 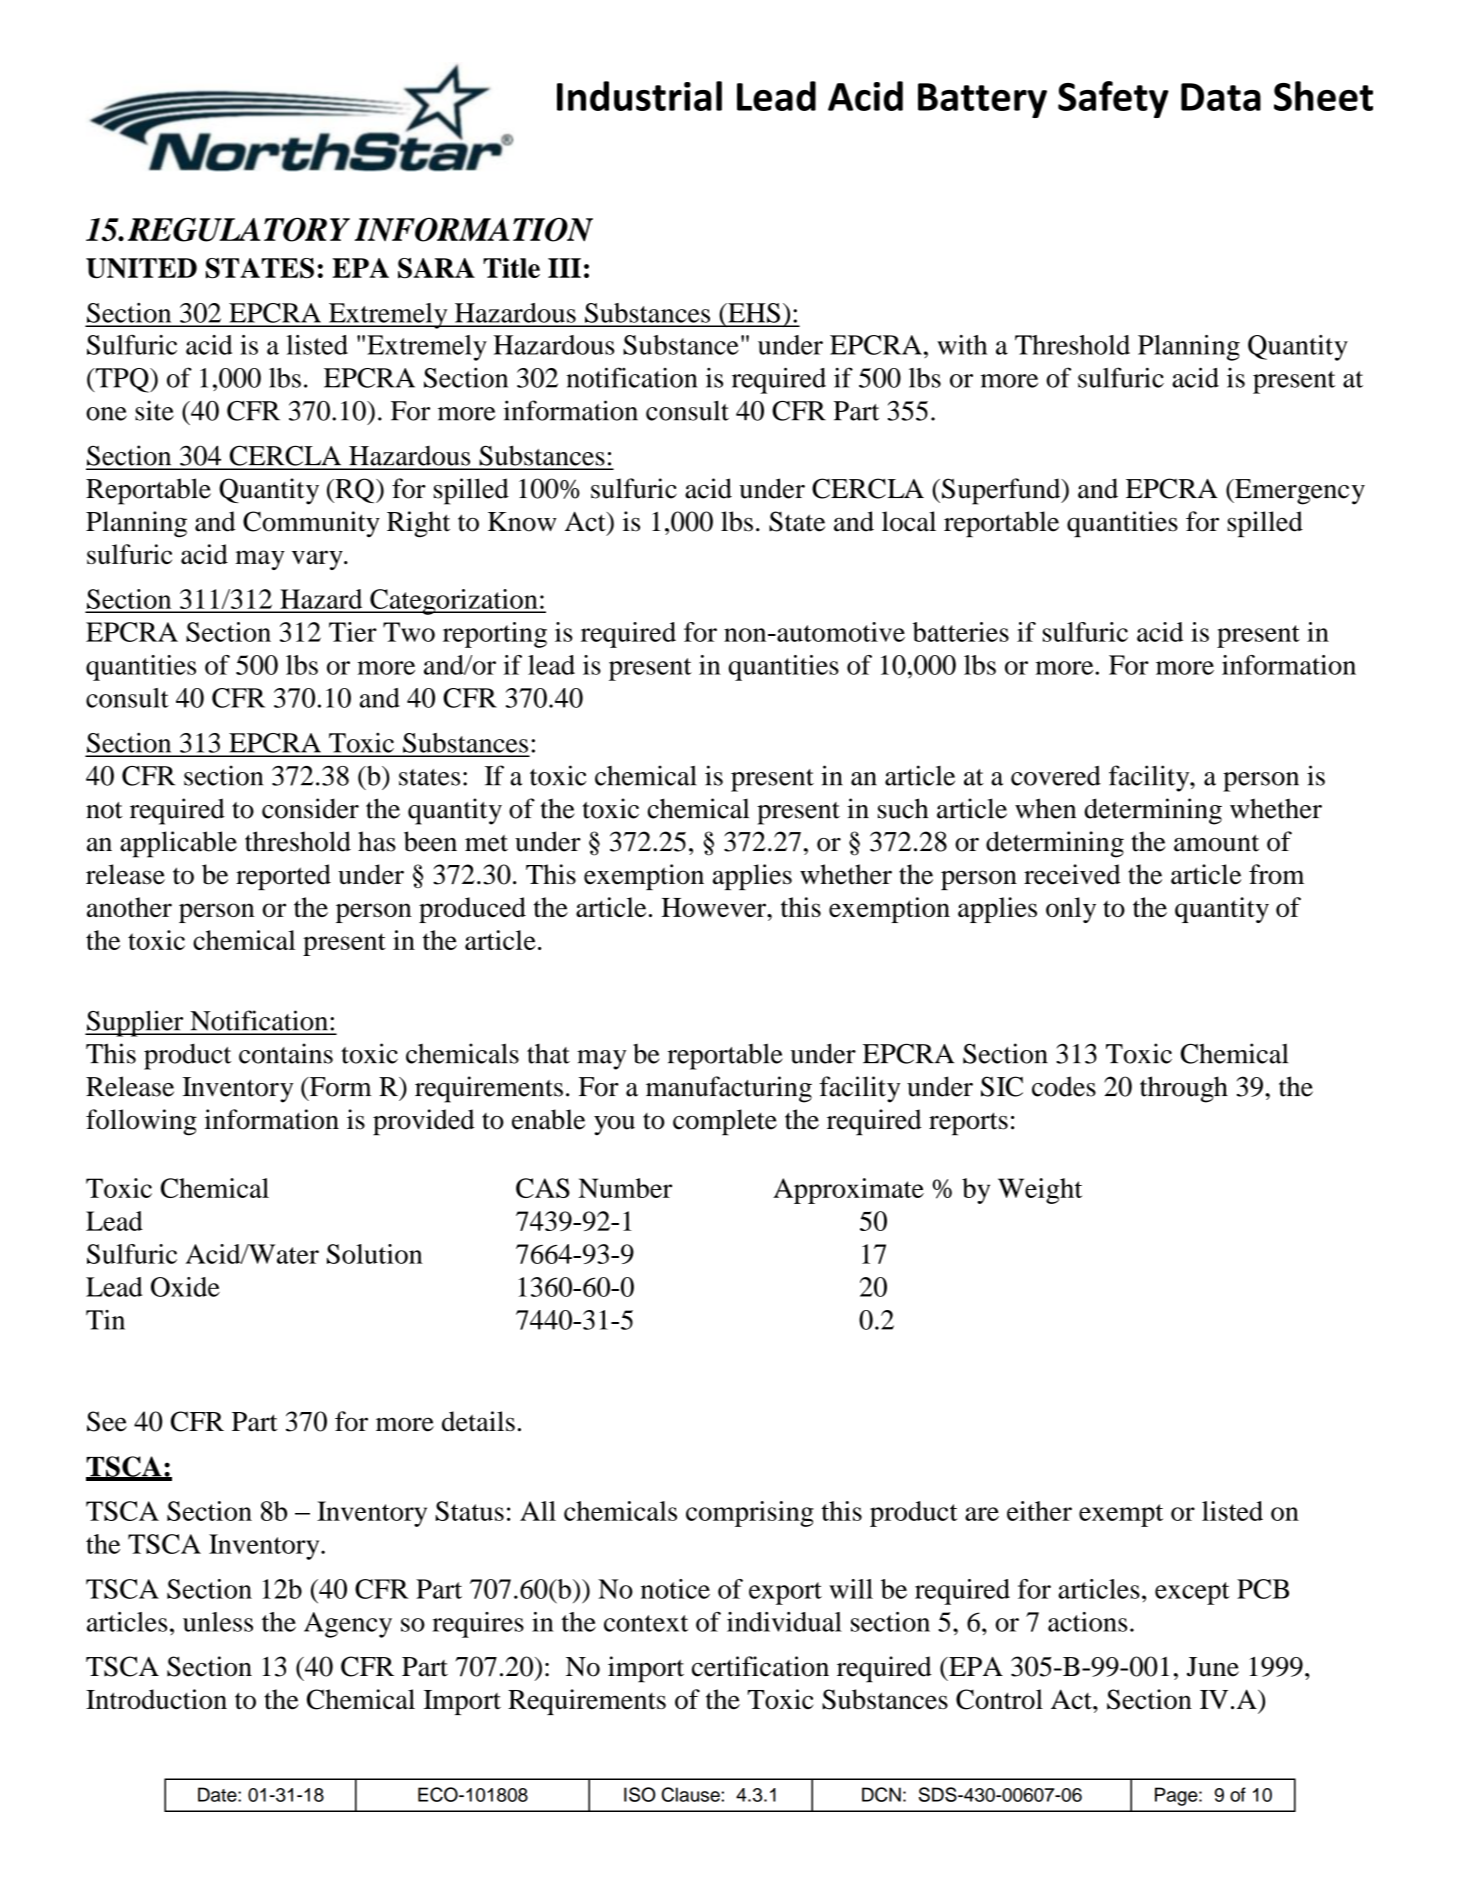 What do you see at coordinates (218, 1794) in the screenshot?
I see `Date` at bounding box center [218, 1794].
